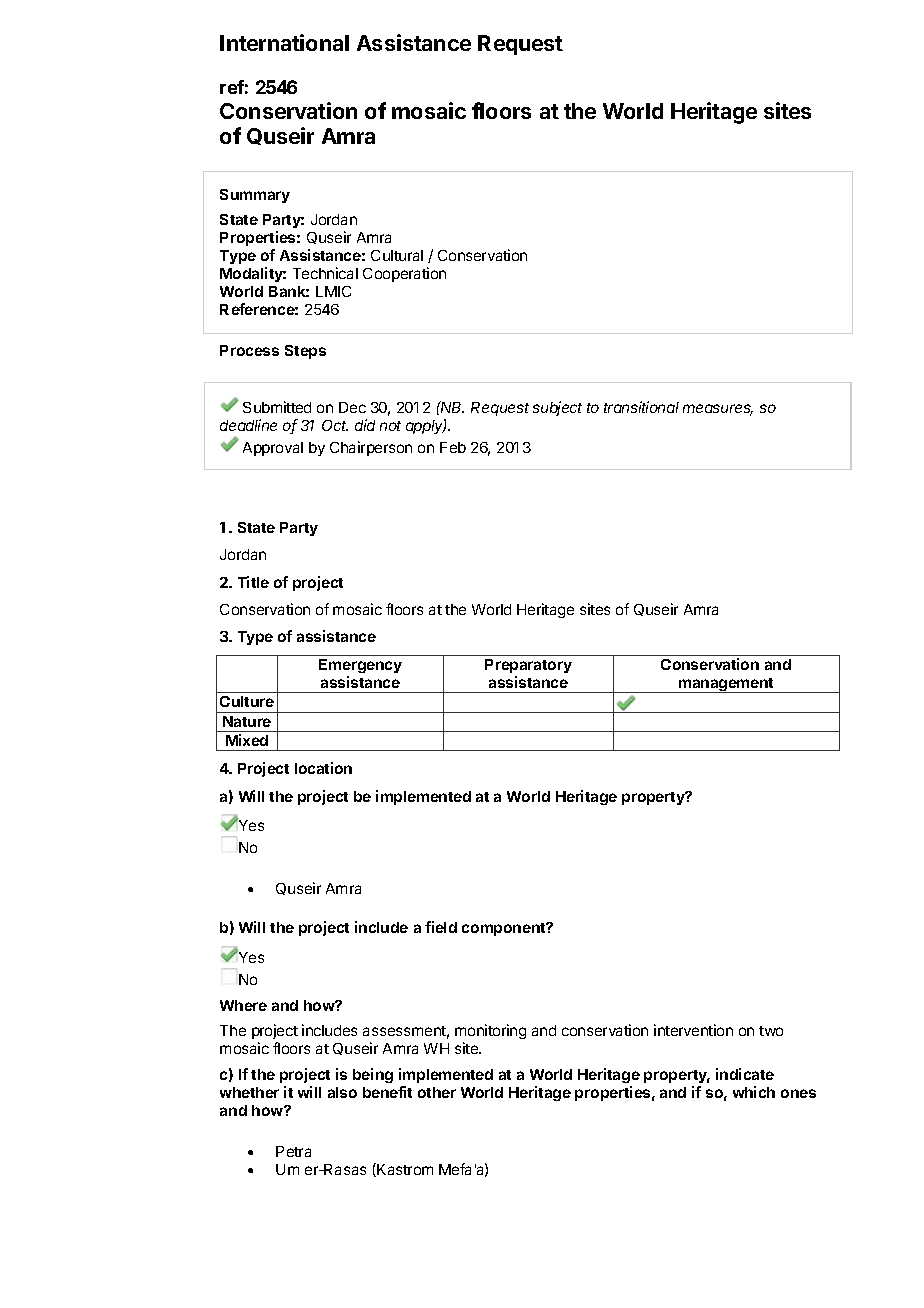 Image resolution: width=924 pixels, height=1308 pixels. What do you see at coordinates (718, 410) in the screenshot?
I see `measures` at bounding box center [718, 410].
